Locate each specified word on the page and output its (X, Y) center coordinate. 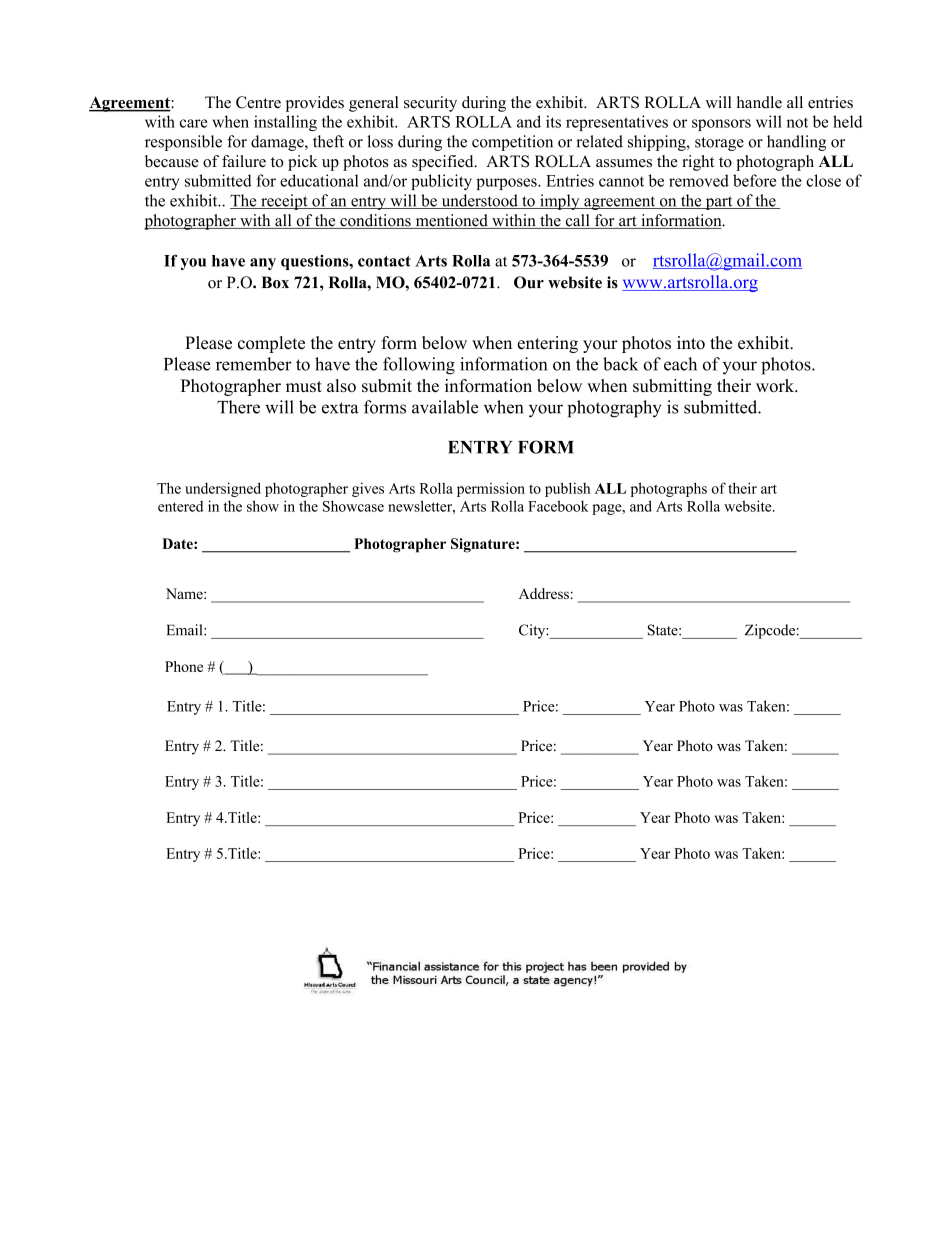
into (691, 343)
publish (567, 489)
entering (548, 344)
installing (285, 123)
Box (275, 282)
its (553, 121)
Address (544, 593)
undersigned (223, 489)
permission (491, 489)
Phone (184, 666)
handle (759, 102)
